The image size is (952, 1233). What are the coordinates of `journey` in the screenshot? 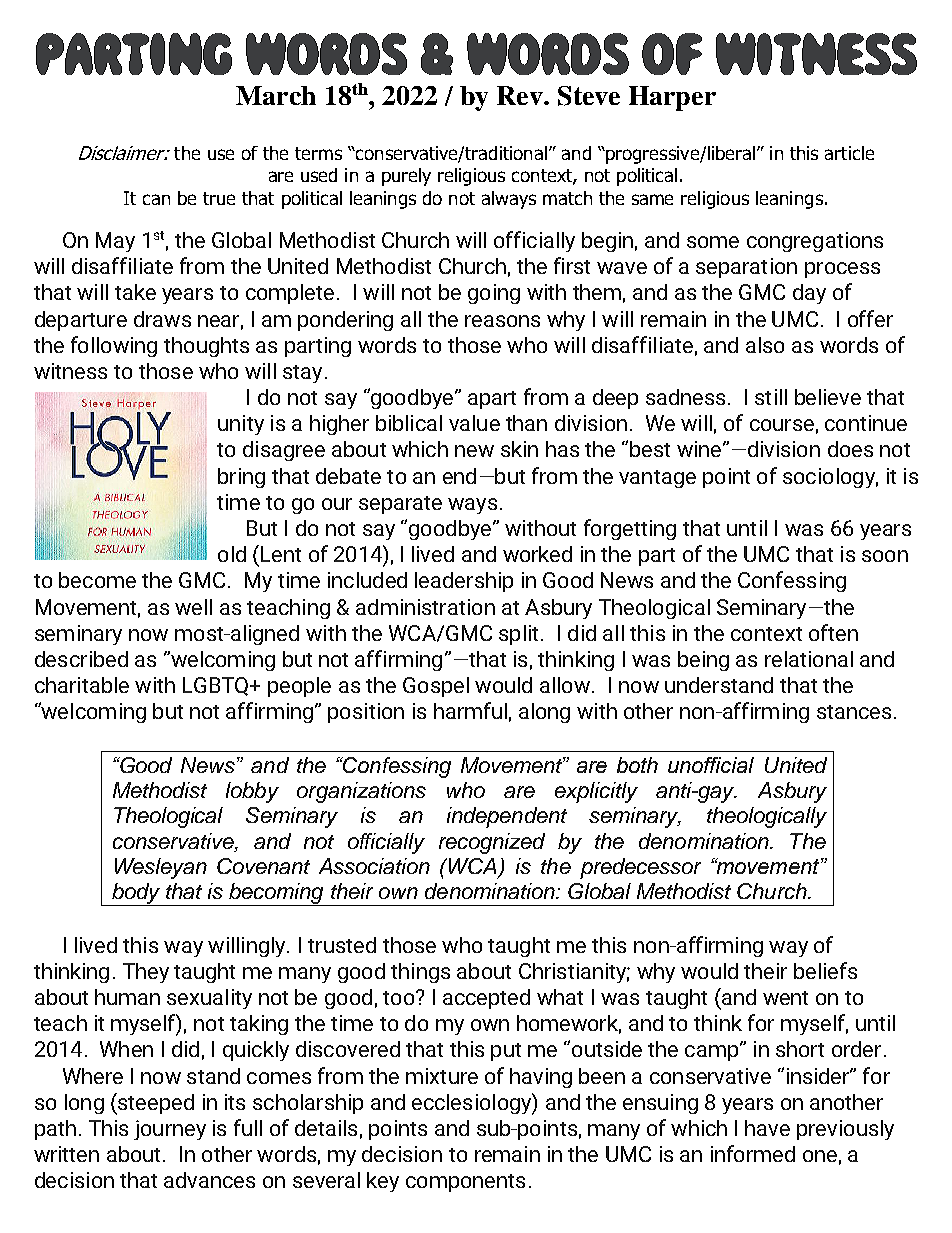 It's located at (170, 1130).
